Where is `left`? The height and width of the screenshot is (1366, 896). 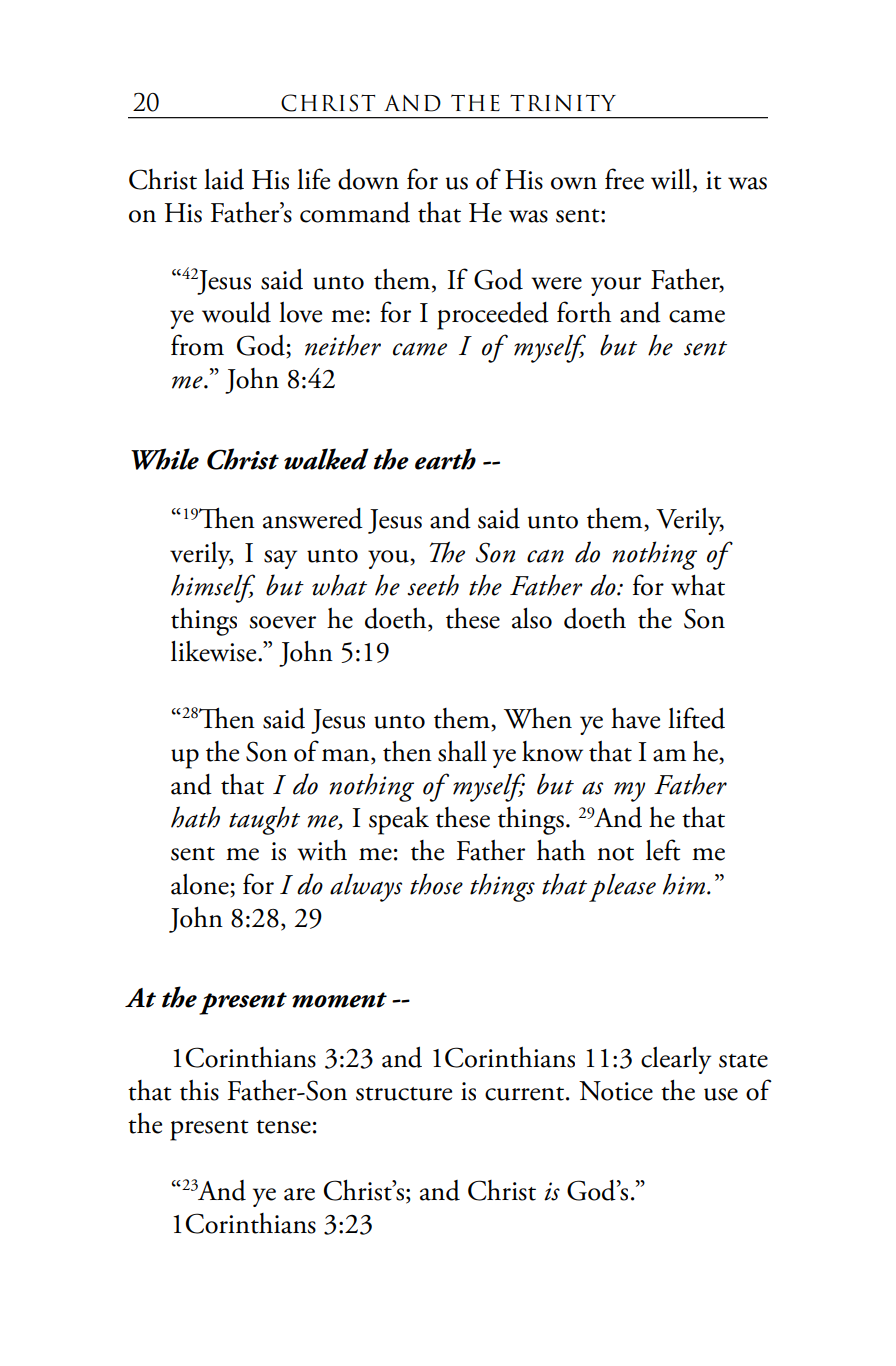
left is located at coordinates (663, 850).
